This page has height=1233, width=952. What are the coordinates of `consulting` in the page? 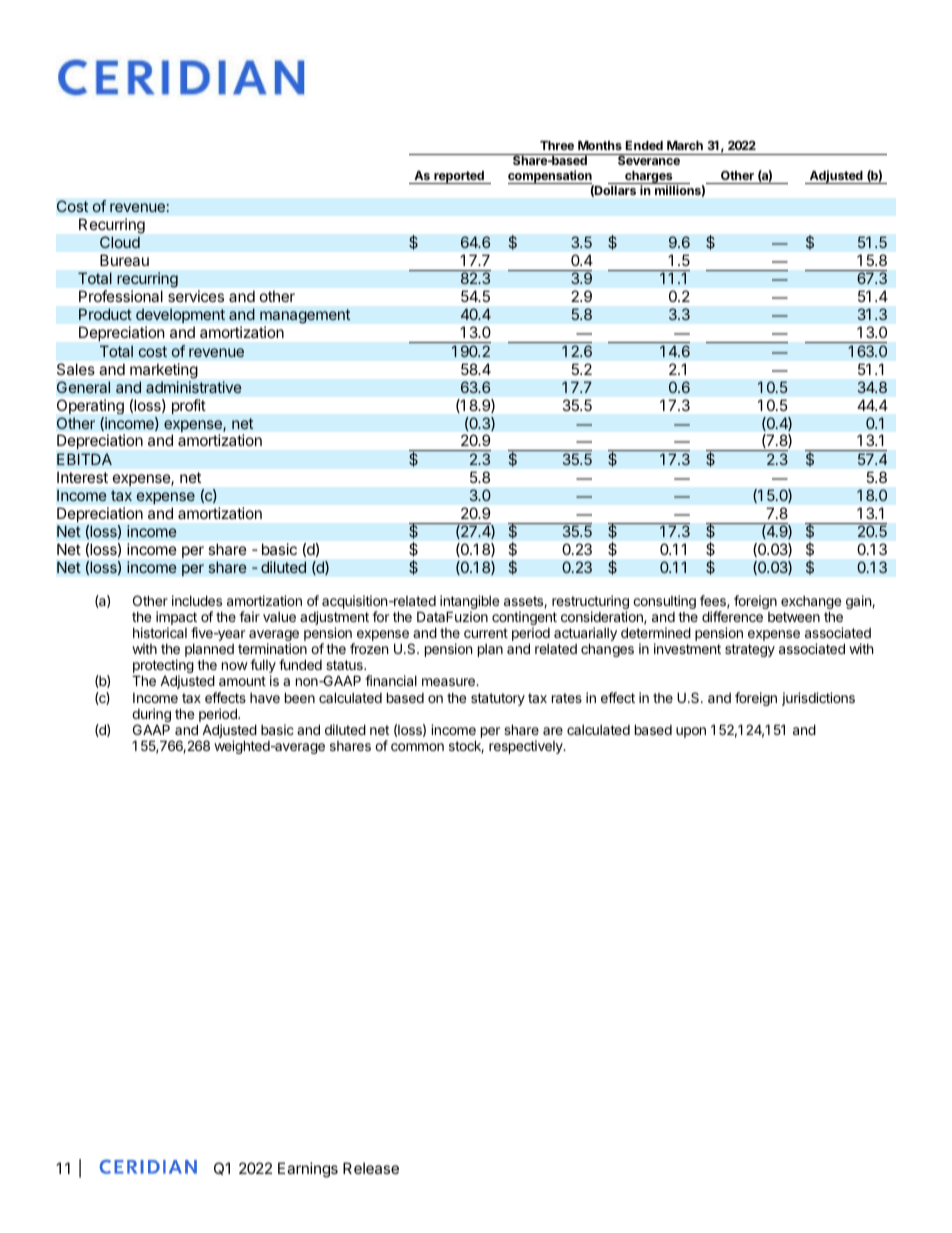 It's located at (664, 602).
